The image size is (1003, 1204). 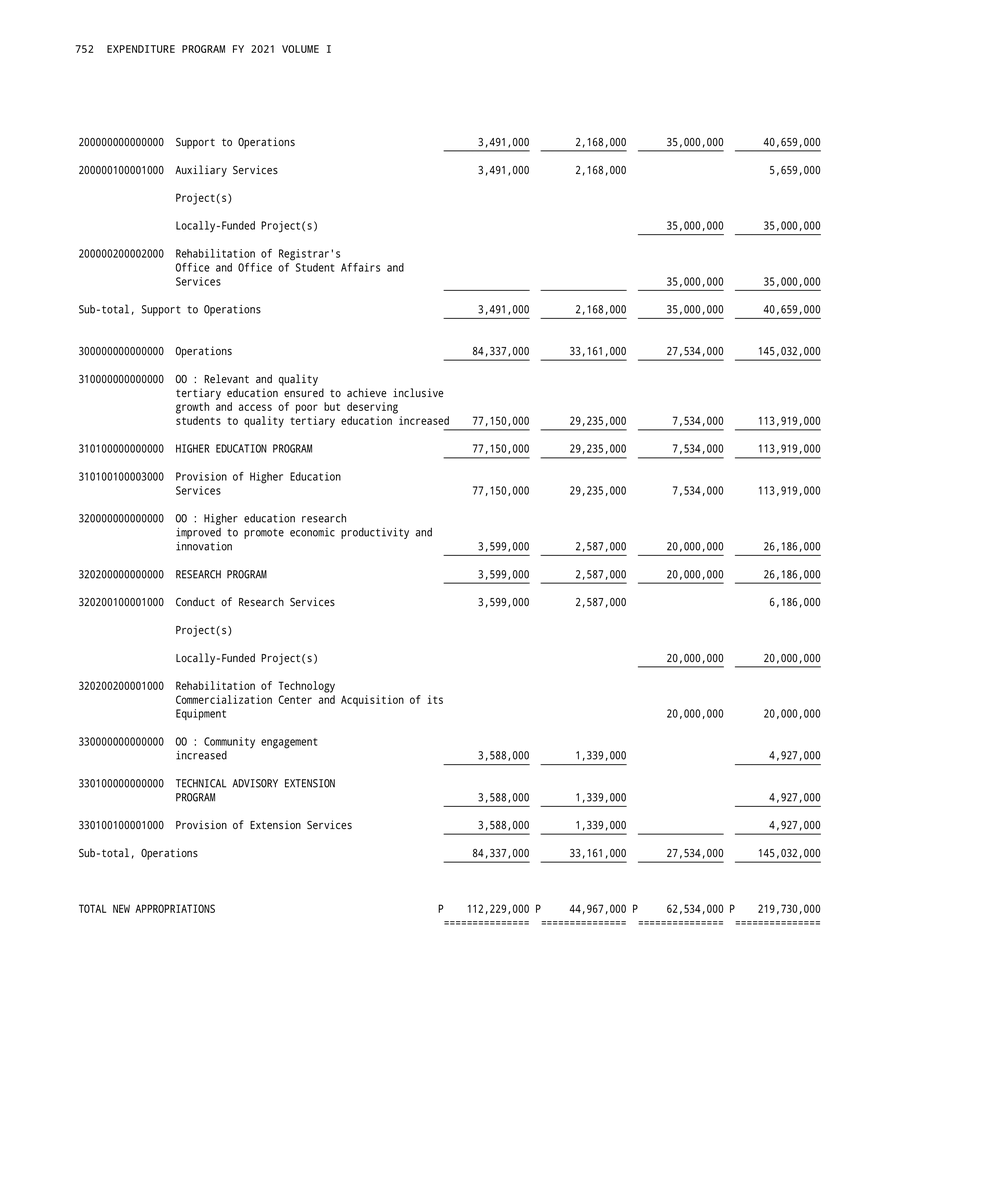 I want to click on APPROPRIATIONS, so click(x=175, y=908).
